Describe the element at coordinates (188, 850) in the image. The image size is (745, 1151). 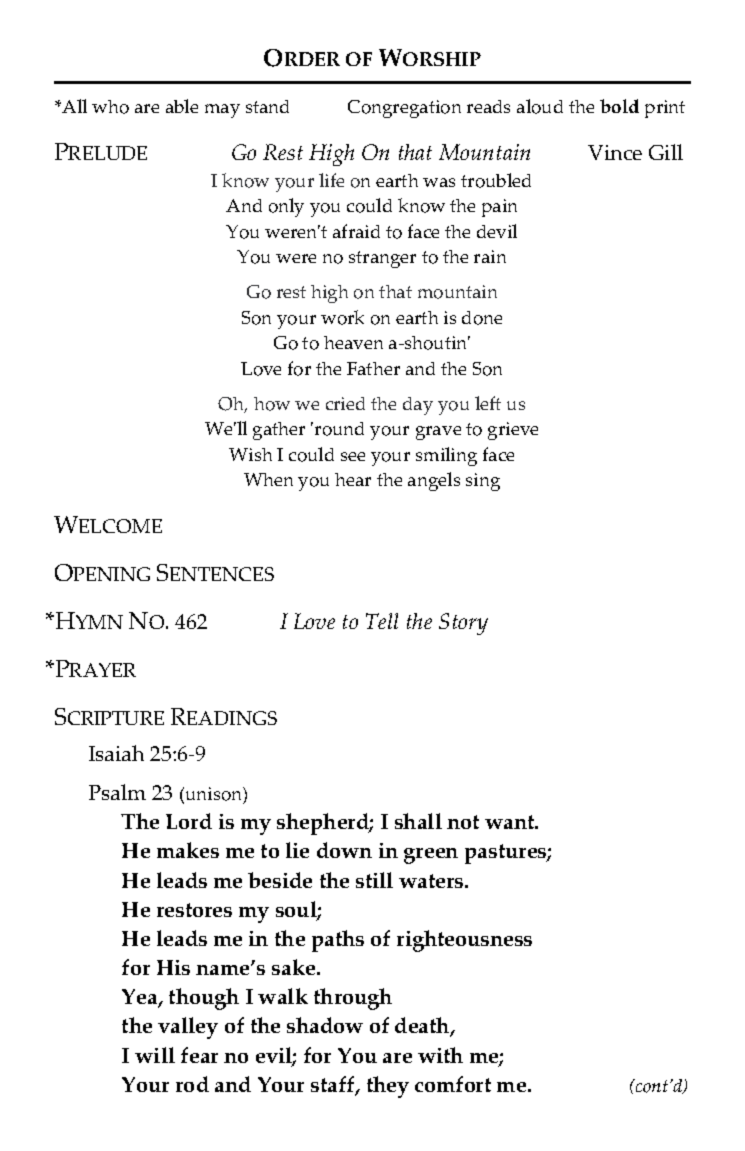
I see `makes` at that location.
